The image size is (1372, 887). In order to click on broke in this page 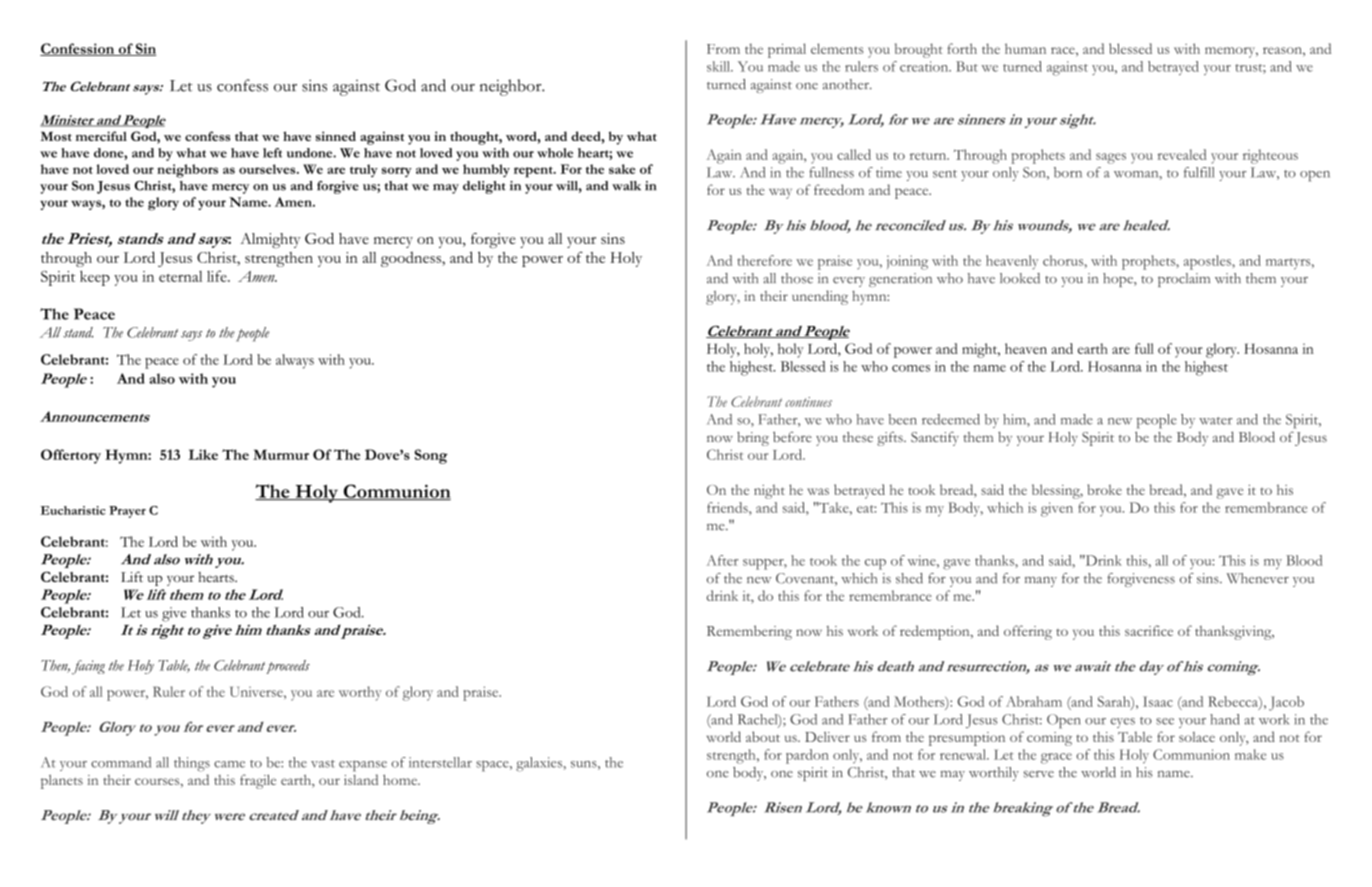, I will do `click(1104, 489)`.
